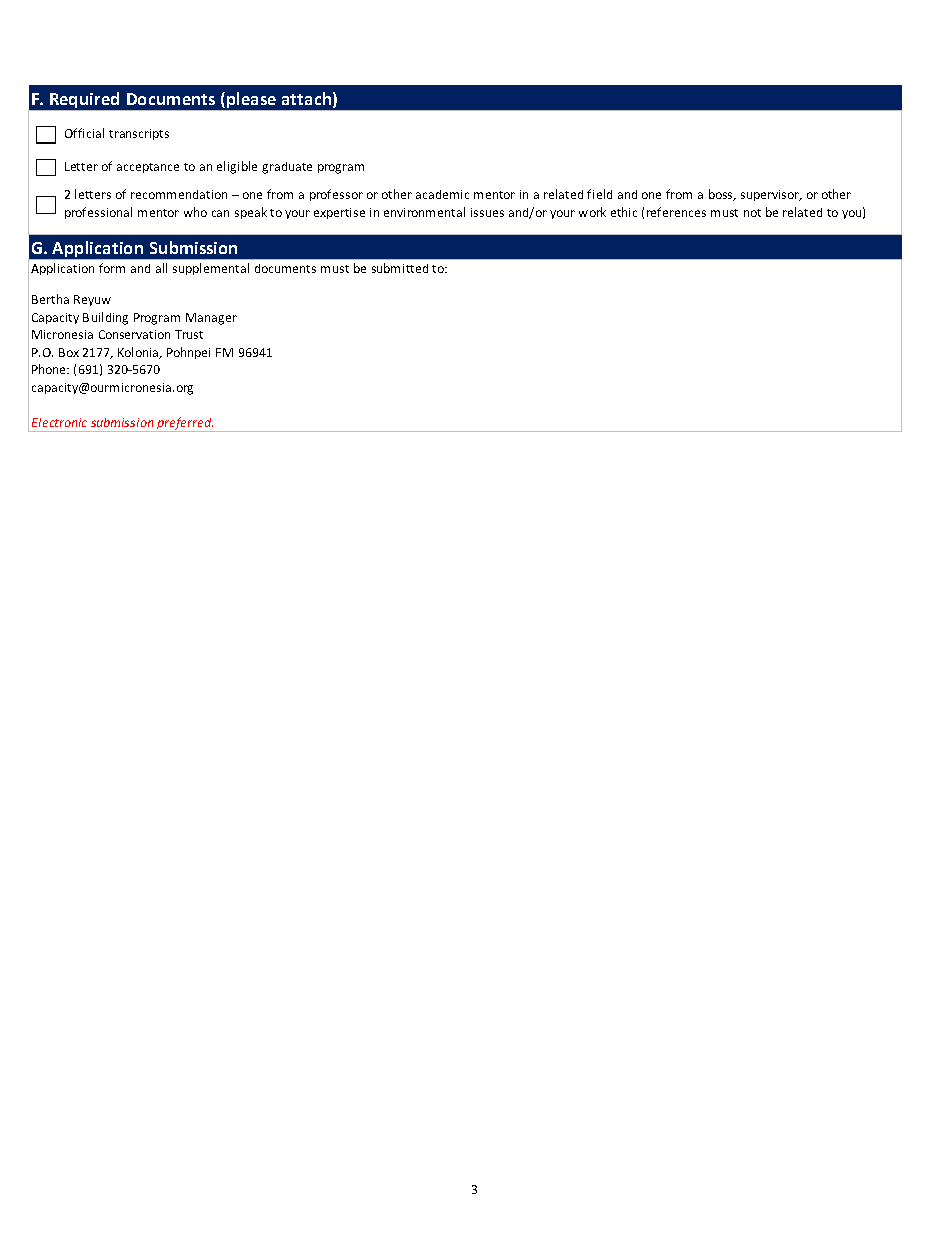 This screenshot has width=952, height=1233. What do you see at coordinates (287, 168) in the screenshot?
I see `graduate` at bounding box center [287, 168].
